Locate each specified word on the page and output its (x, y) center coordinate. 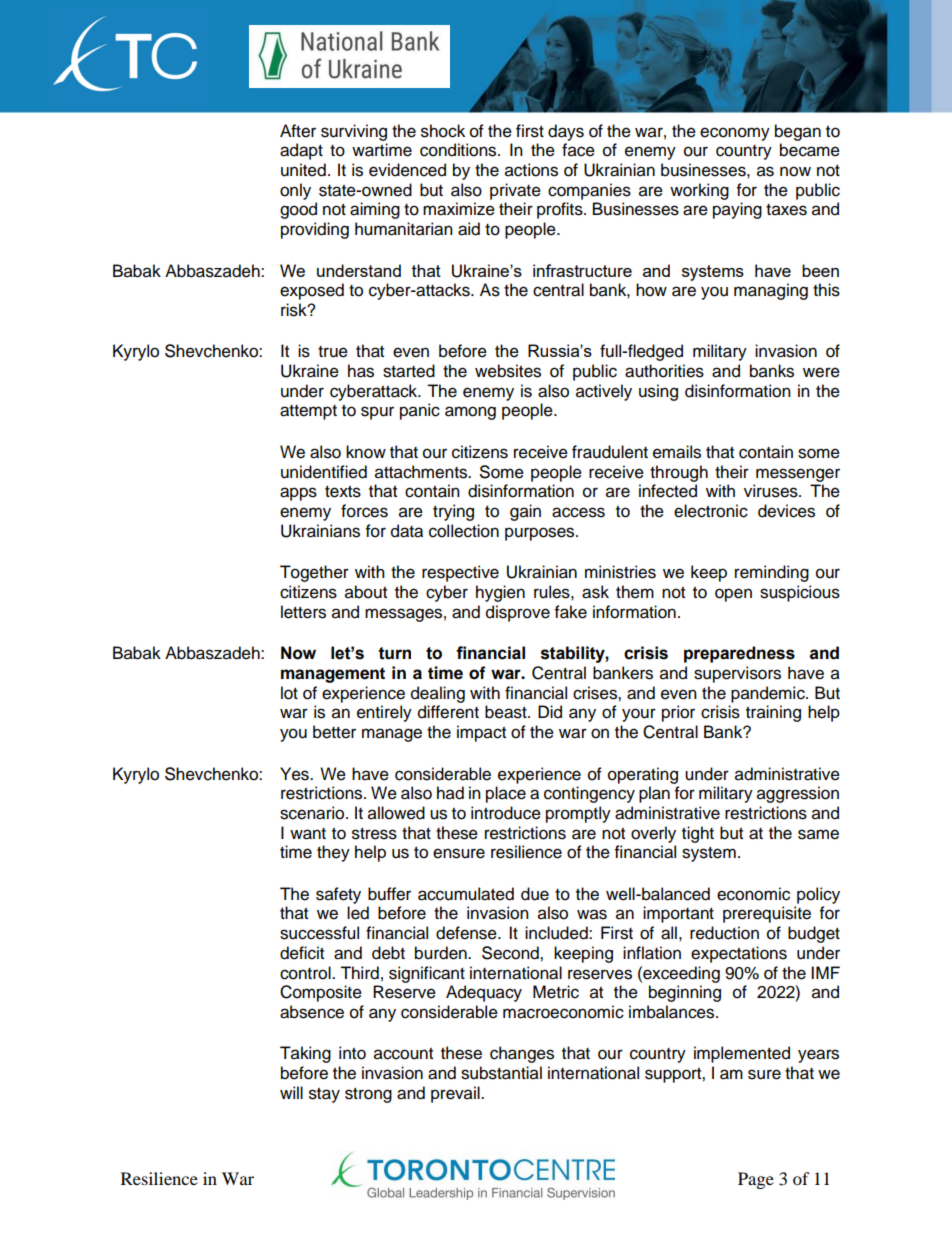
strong (368, 1095)
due (535, 894)
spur (377, 413)
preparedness (739, 654)
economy (735, 134)
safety (338, 895)
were (821, 372)
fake (571, 612)
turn (395, 653)
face (578, 150)
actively (604, 392)
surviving (354, 132)
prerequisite (767, 914)
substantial (501, 1073)
